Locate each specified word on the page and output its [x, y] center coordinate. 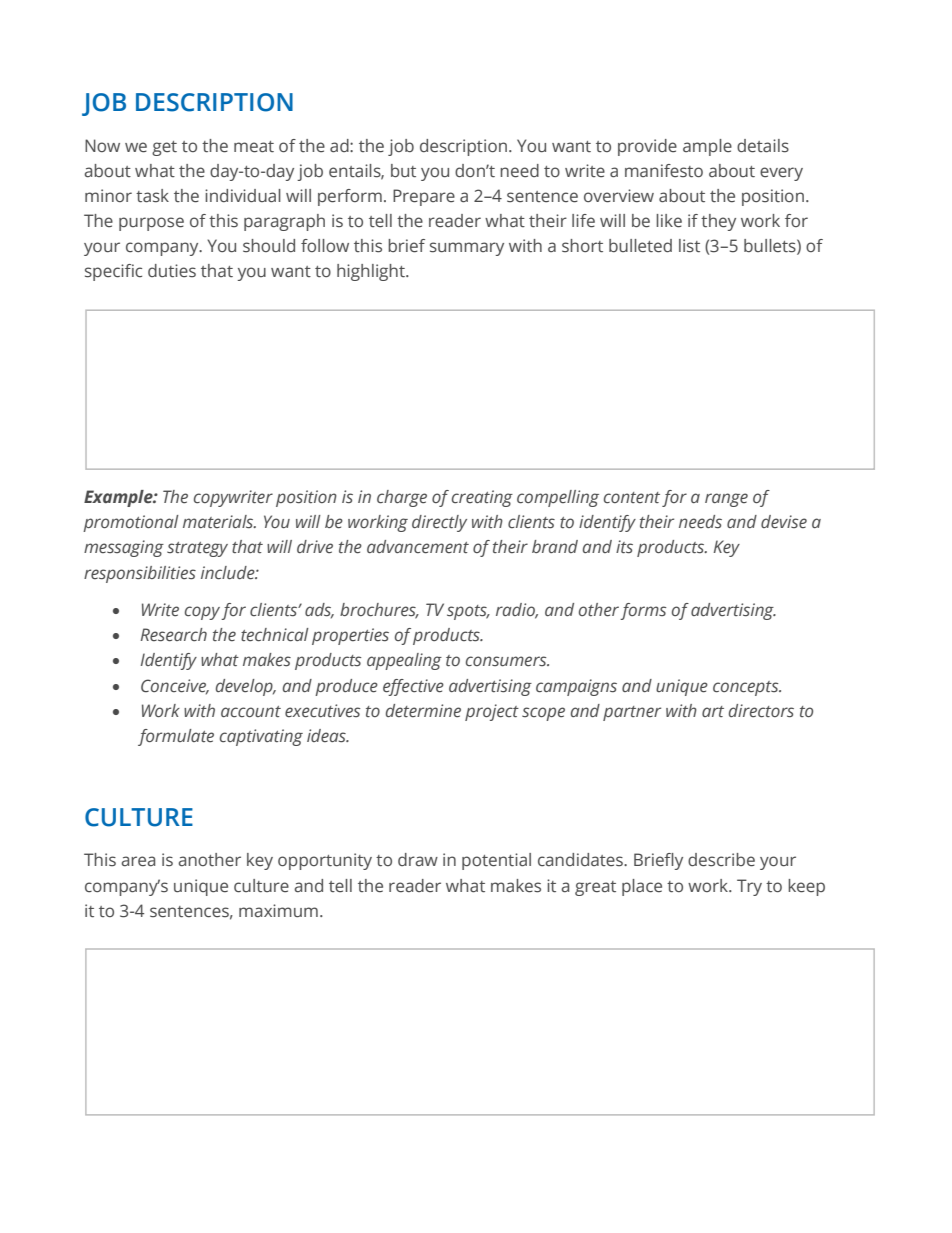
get [164, 148]
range [726, 500]
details [763, 146]
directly [439, 523]
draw [418, 859]
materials [219, 521]
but [403, 171]
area [138, 861]
